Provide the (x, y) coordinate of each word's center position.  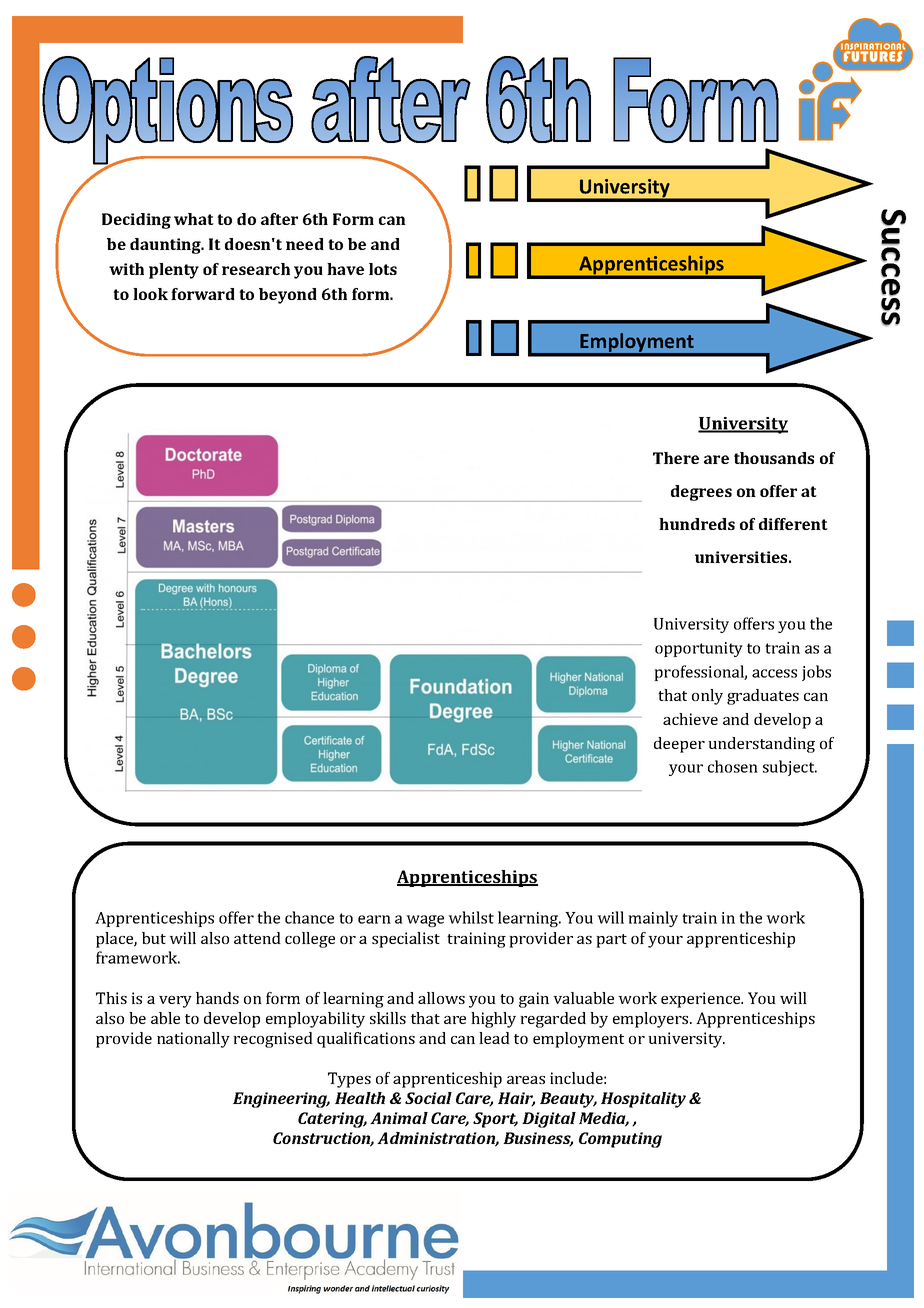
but (154, 938)
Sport (495, 1120)
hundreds (697, 524)
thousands (774, 458)
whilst (471, 917)
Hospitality (643, 1100)
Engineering (281, 1100)
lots (383, 269)
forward (203, 294)
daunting (166, 246)
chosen (733, 766)
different (793, 524)
